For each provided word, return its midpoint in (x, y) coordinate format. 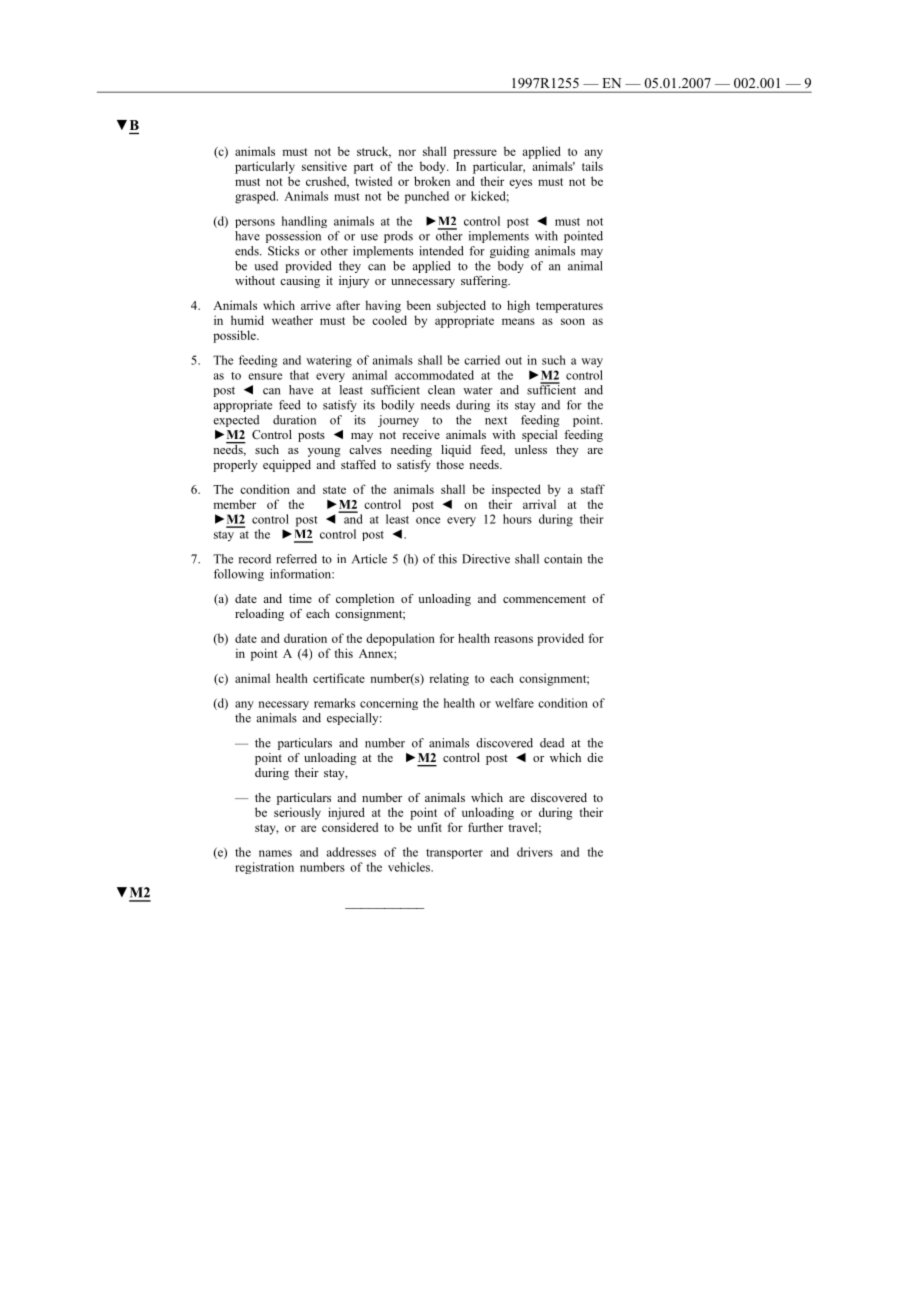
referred (296, 559)
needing (411, 451)
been (419, 305)
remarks (334, 703)
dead (552, 743)
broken (432, 181)
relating (449, 679)
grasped (256, 197)
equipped (287, 466)
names (275, 853)
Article (369, 559)
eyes (520, 184)
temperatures (569, 307)
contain (563, 559)
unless (531, 449)
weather (292, 320)
